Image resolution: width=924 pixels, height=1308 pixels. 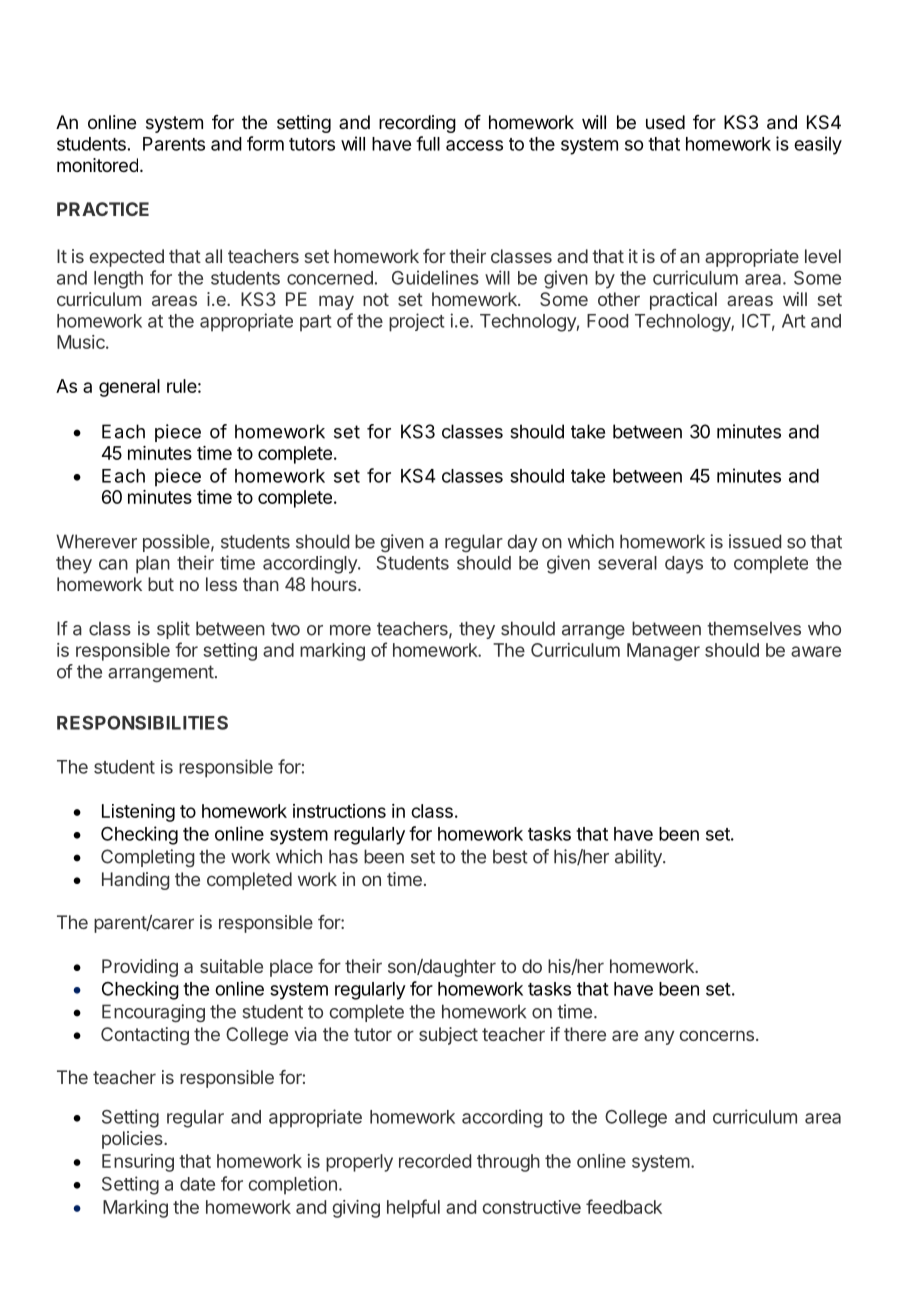 What do you see at coordinates (624, 1206) in the page?
I see `feedback` at bounding box center [624, 1206].
